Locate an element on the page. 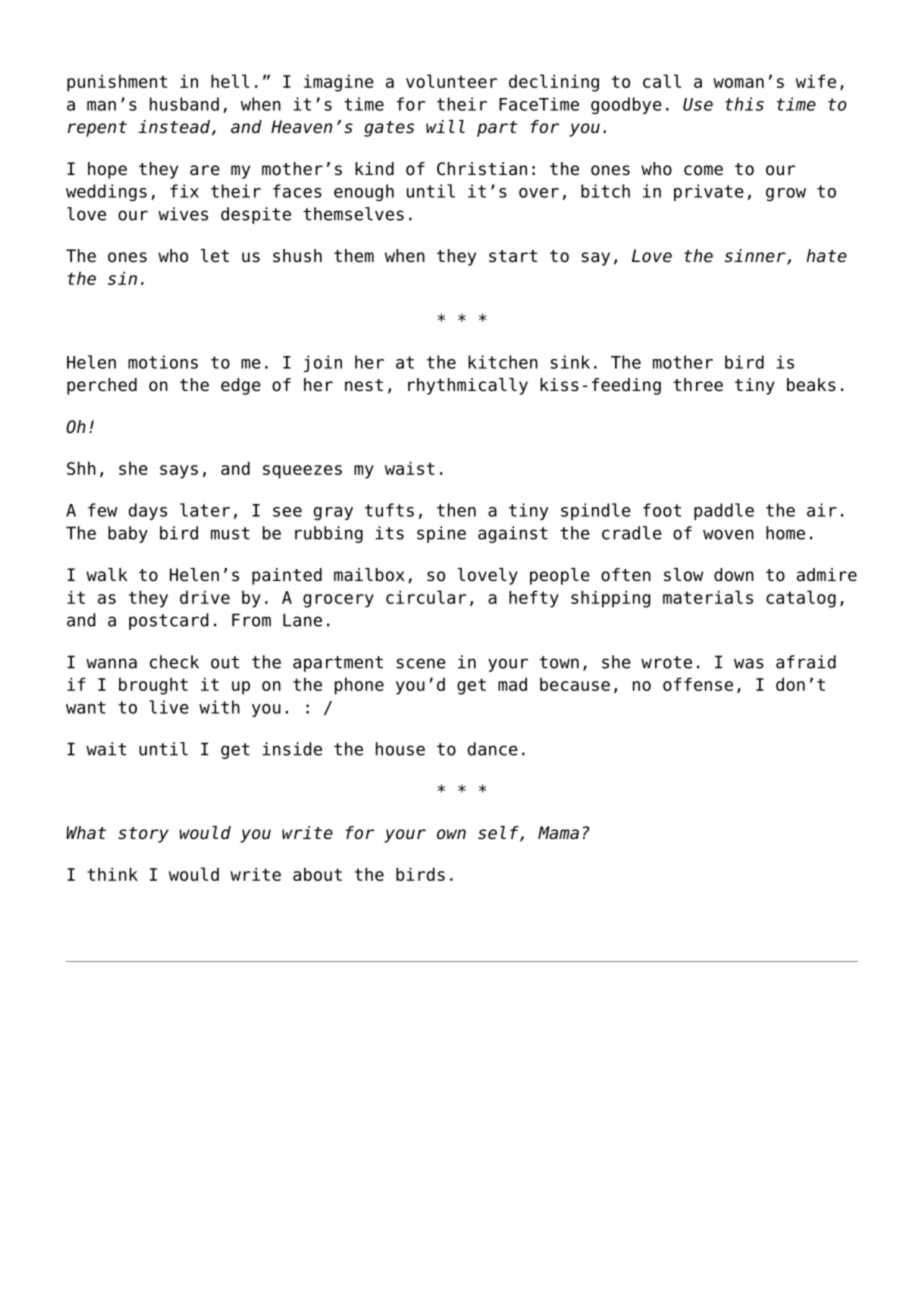 The image size is (924, 1308). this is located at coordinates (744, 104).
